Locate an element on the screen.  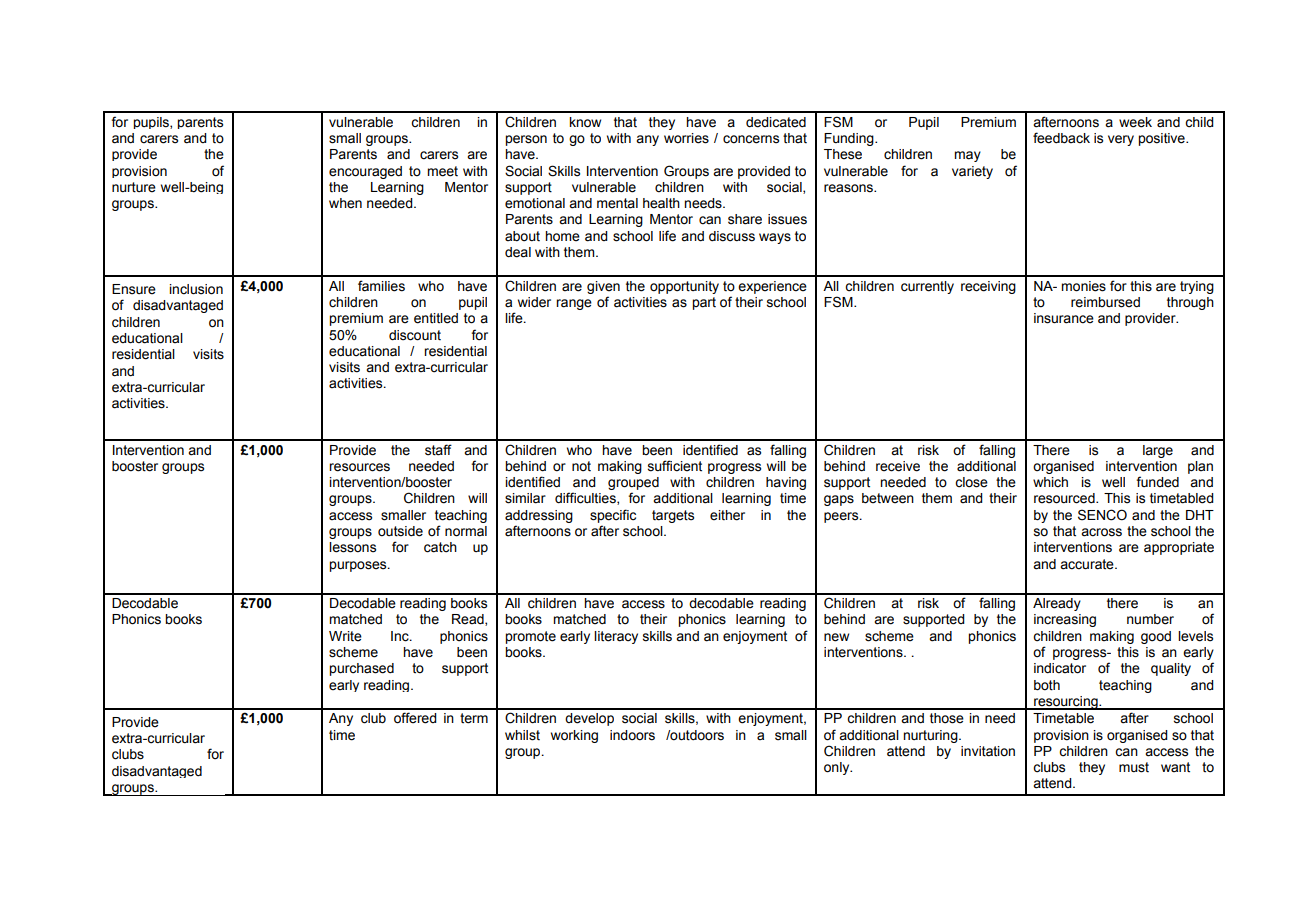
encouraged is located at coordinates (365, 172).
